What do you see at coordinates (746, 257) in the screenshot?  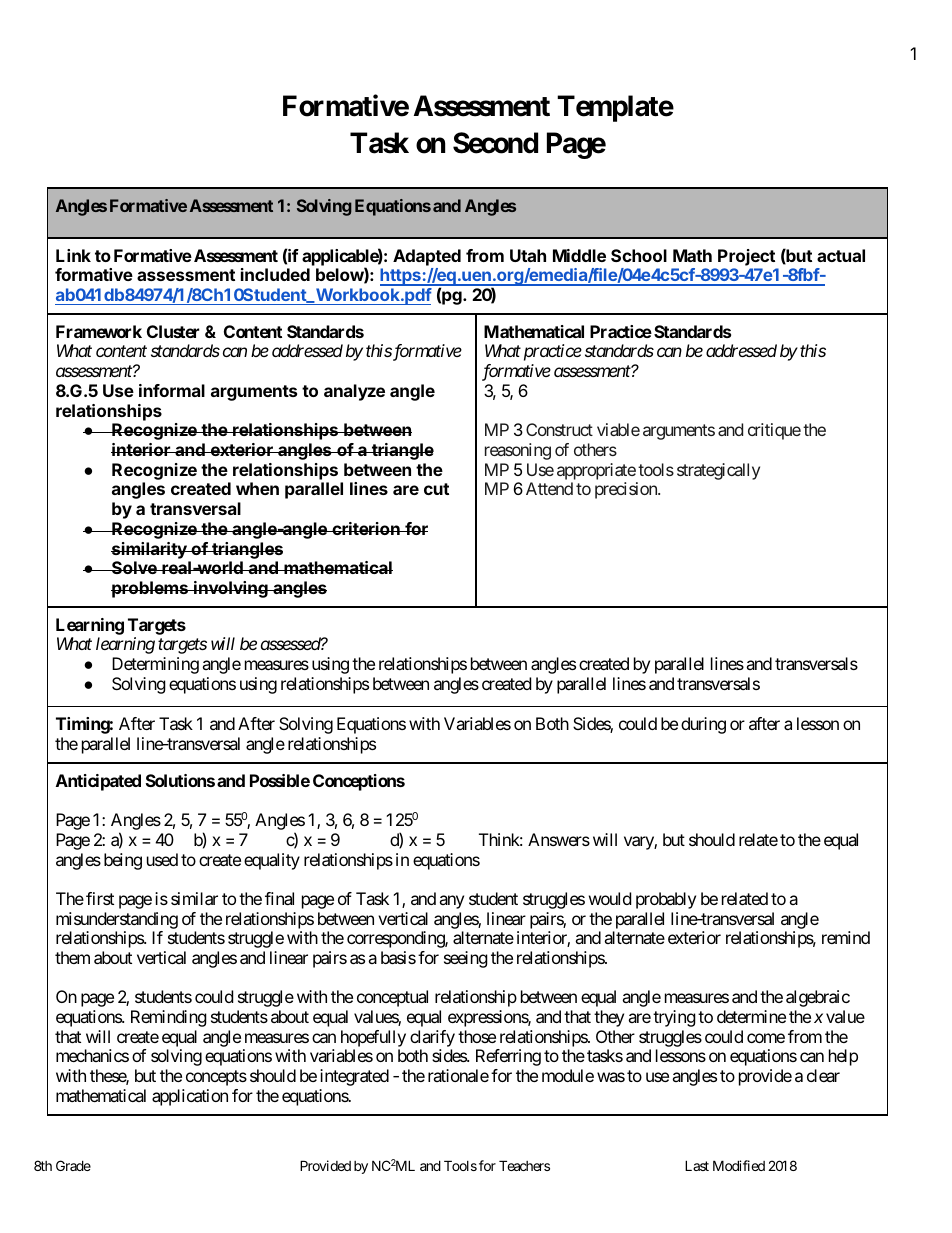 I see `Project` at bounding box center [746, 257].
